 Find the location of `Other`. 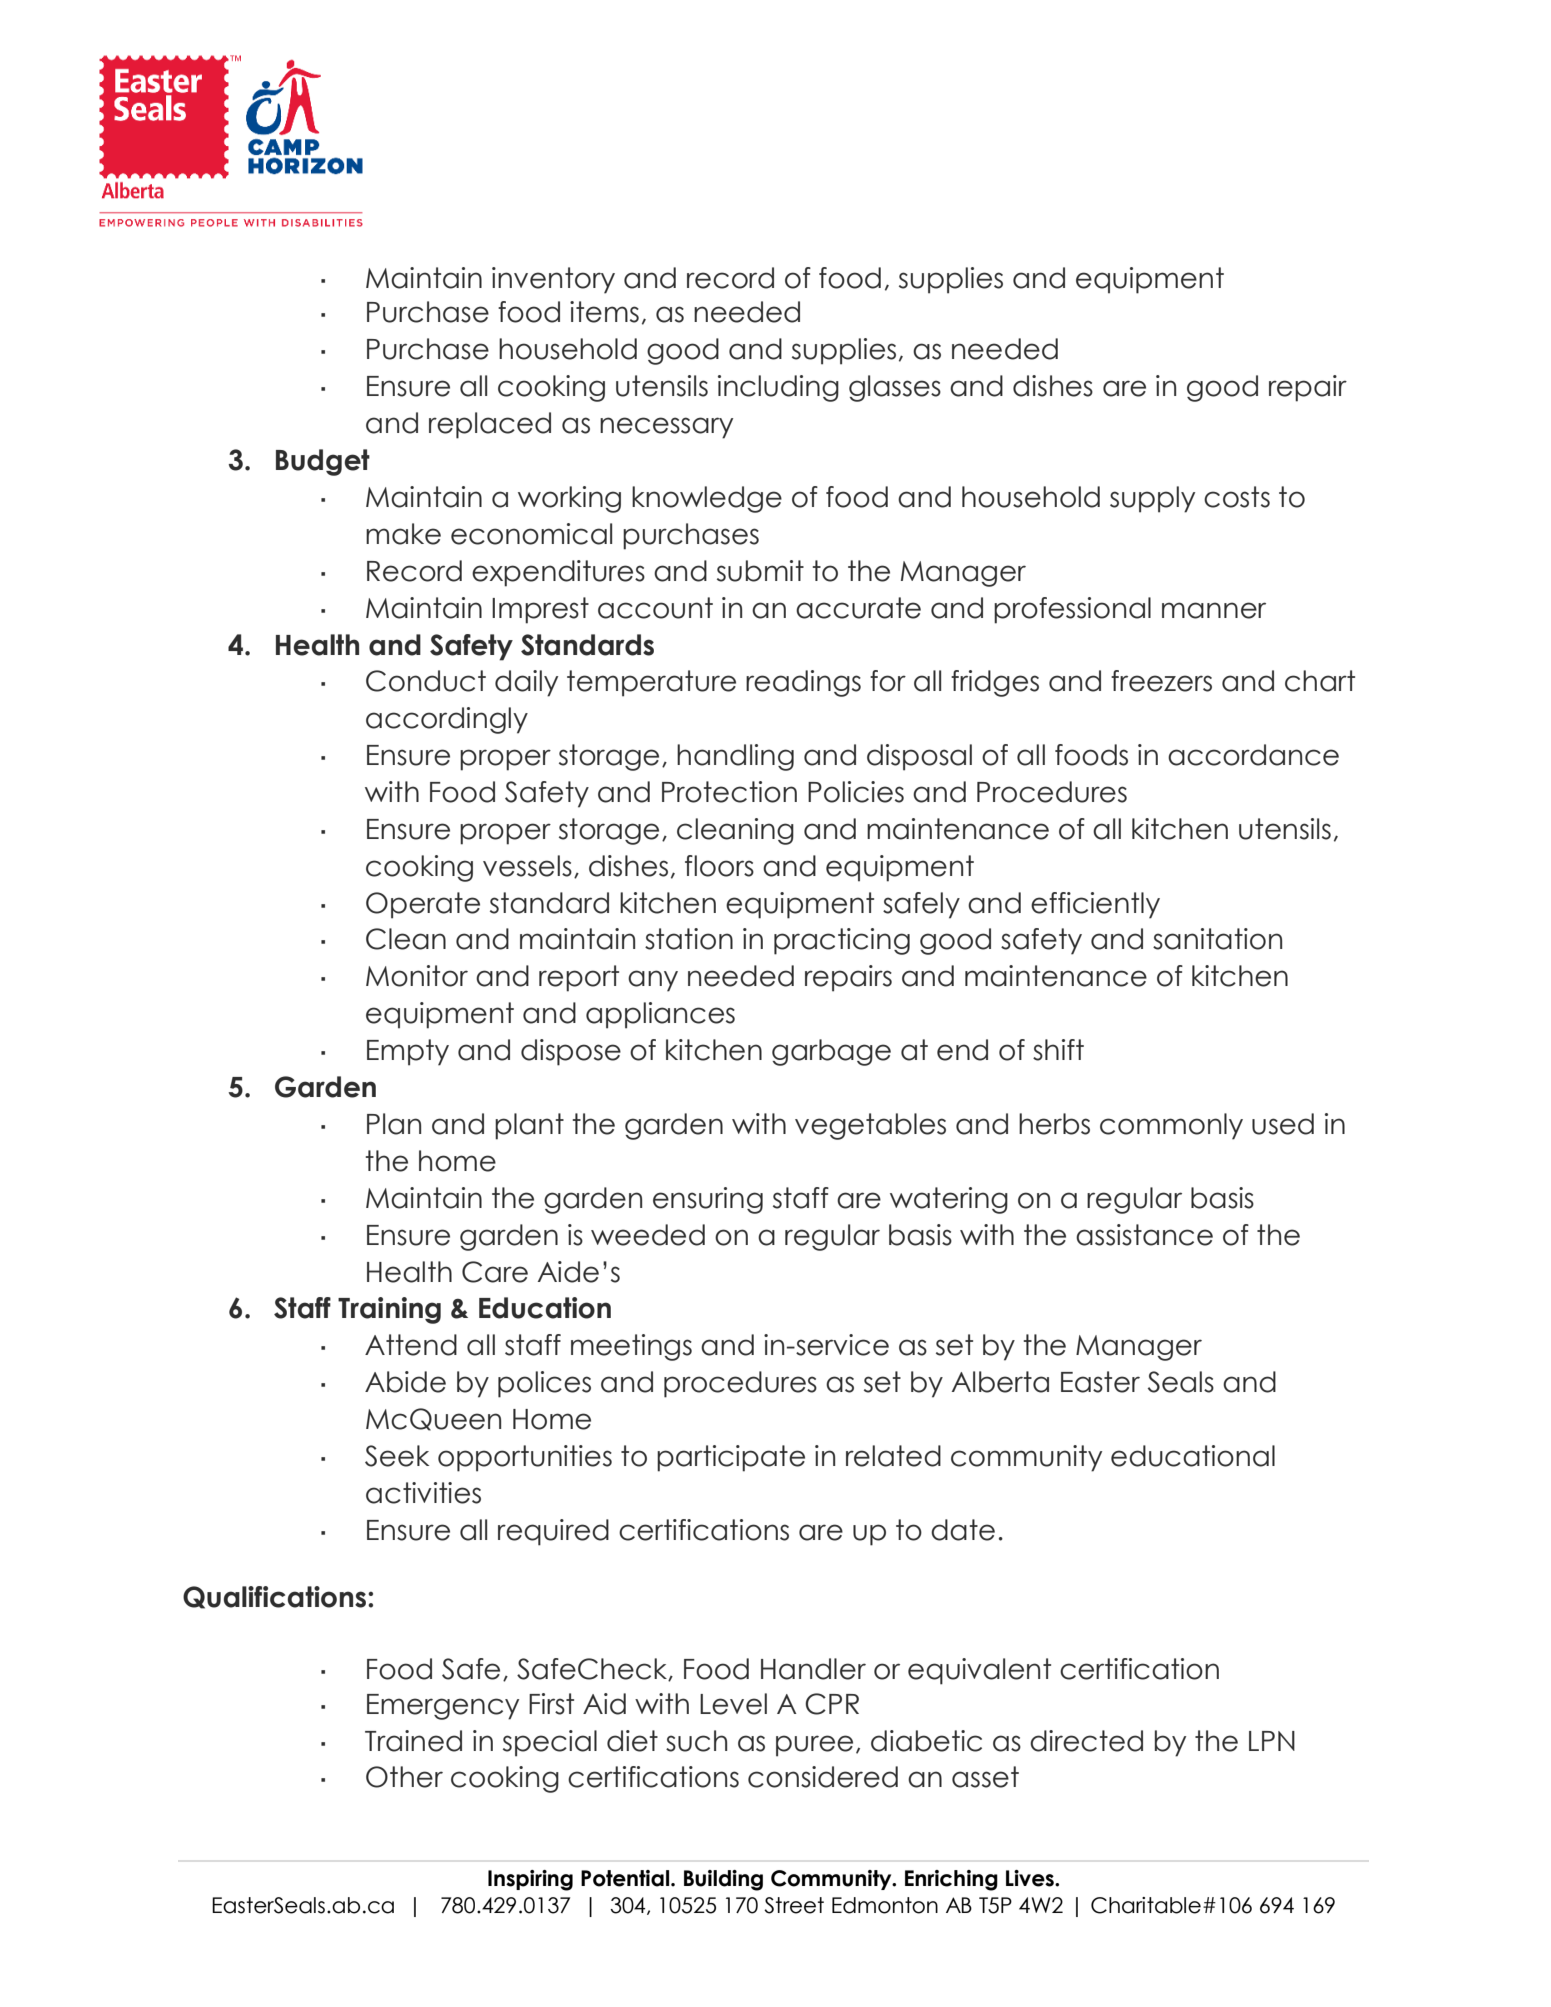

Other is located at coordinates (404, 1777).
